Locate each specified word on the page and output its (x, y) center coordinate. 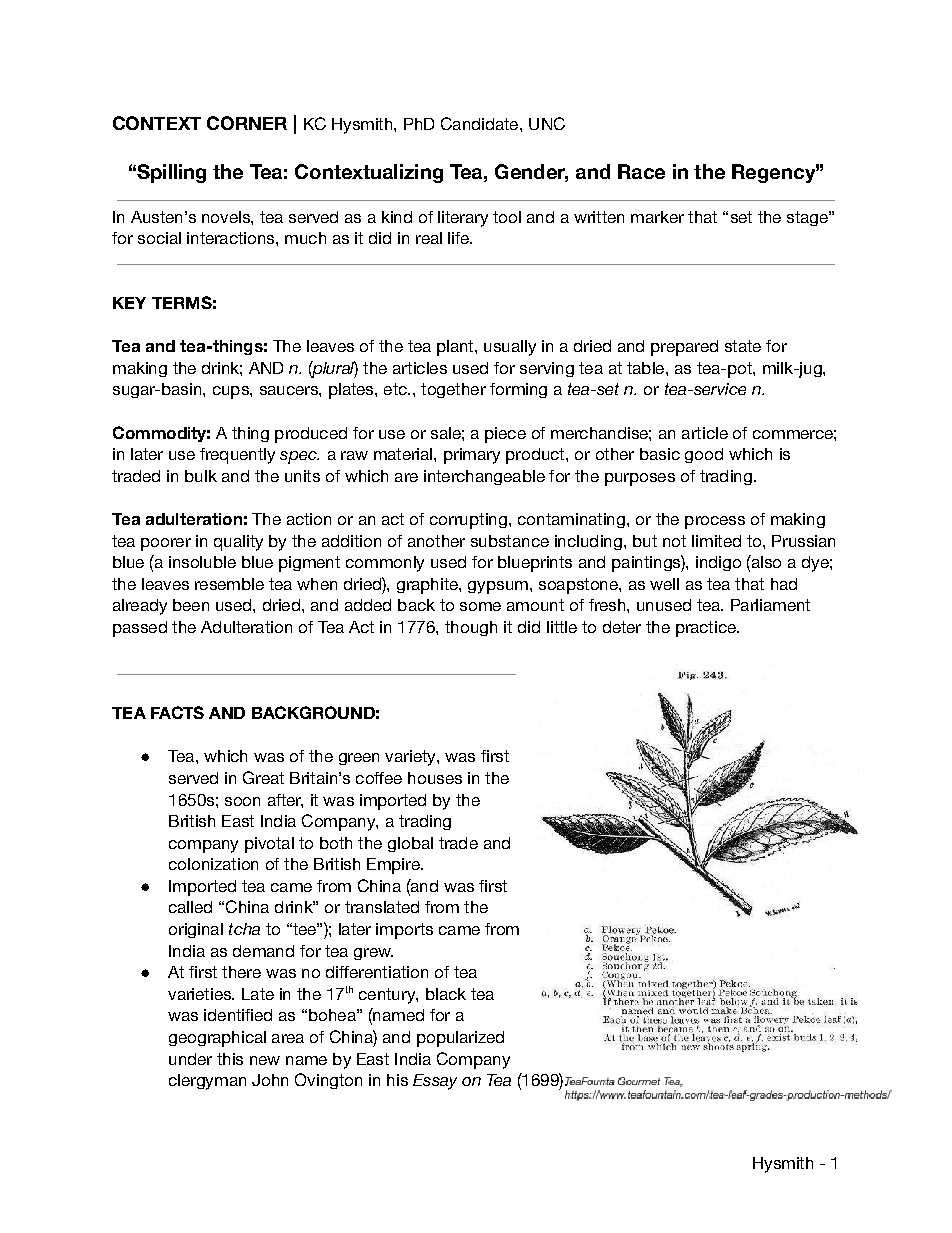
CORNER (247, 123)
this (230, 1059)
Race (641, 171)
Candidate (481, 123)
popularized (460, 1039)
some (480, 606)
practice (707, 629)
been (191, 605)
